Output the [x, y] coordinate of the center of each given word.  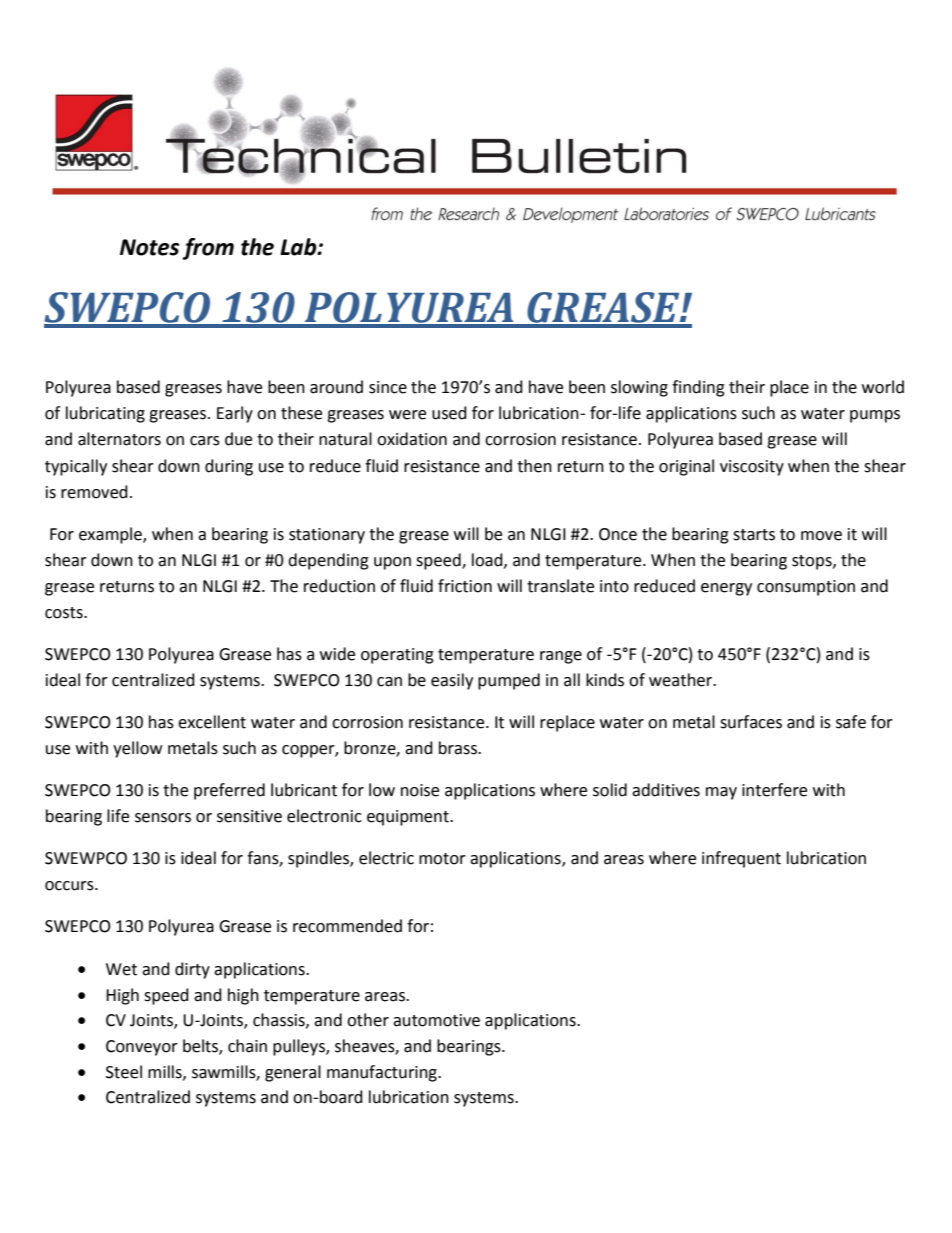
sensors [163, 818]
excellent [212, 722]
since [388, 387]
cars [205, 441]
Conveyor [142, 1048]
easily [452, 681]
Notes [149, 247]
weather [682, 680]
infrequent [741, 859]
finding [698, 388]
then [534, 466]
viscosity [752, 468]
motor [442, 859]
